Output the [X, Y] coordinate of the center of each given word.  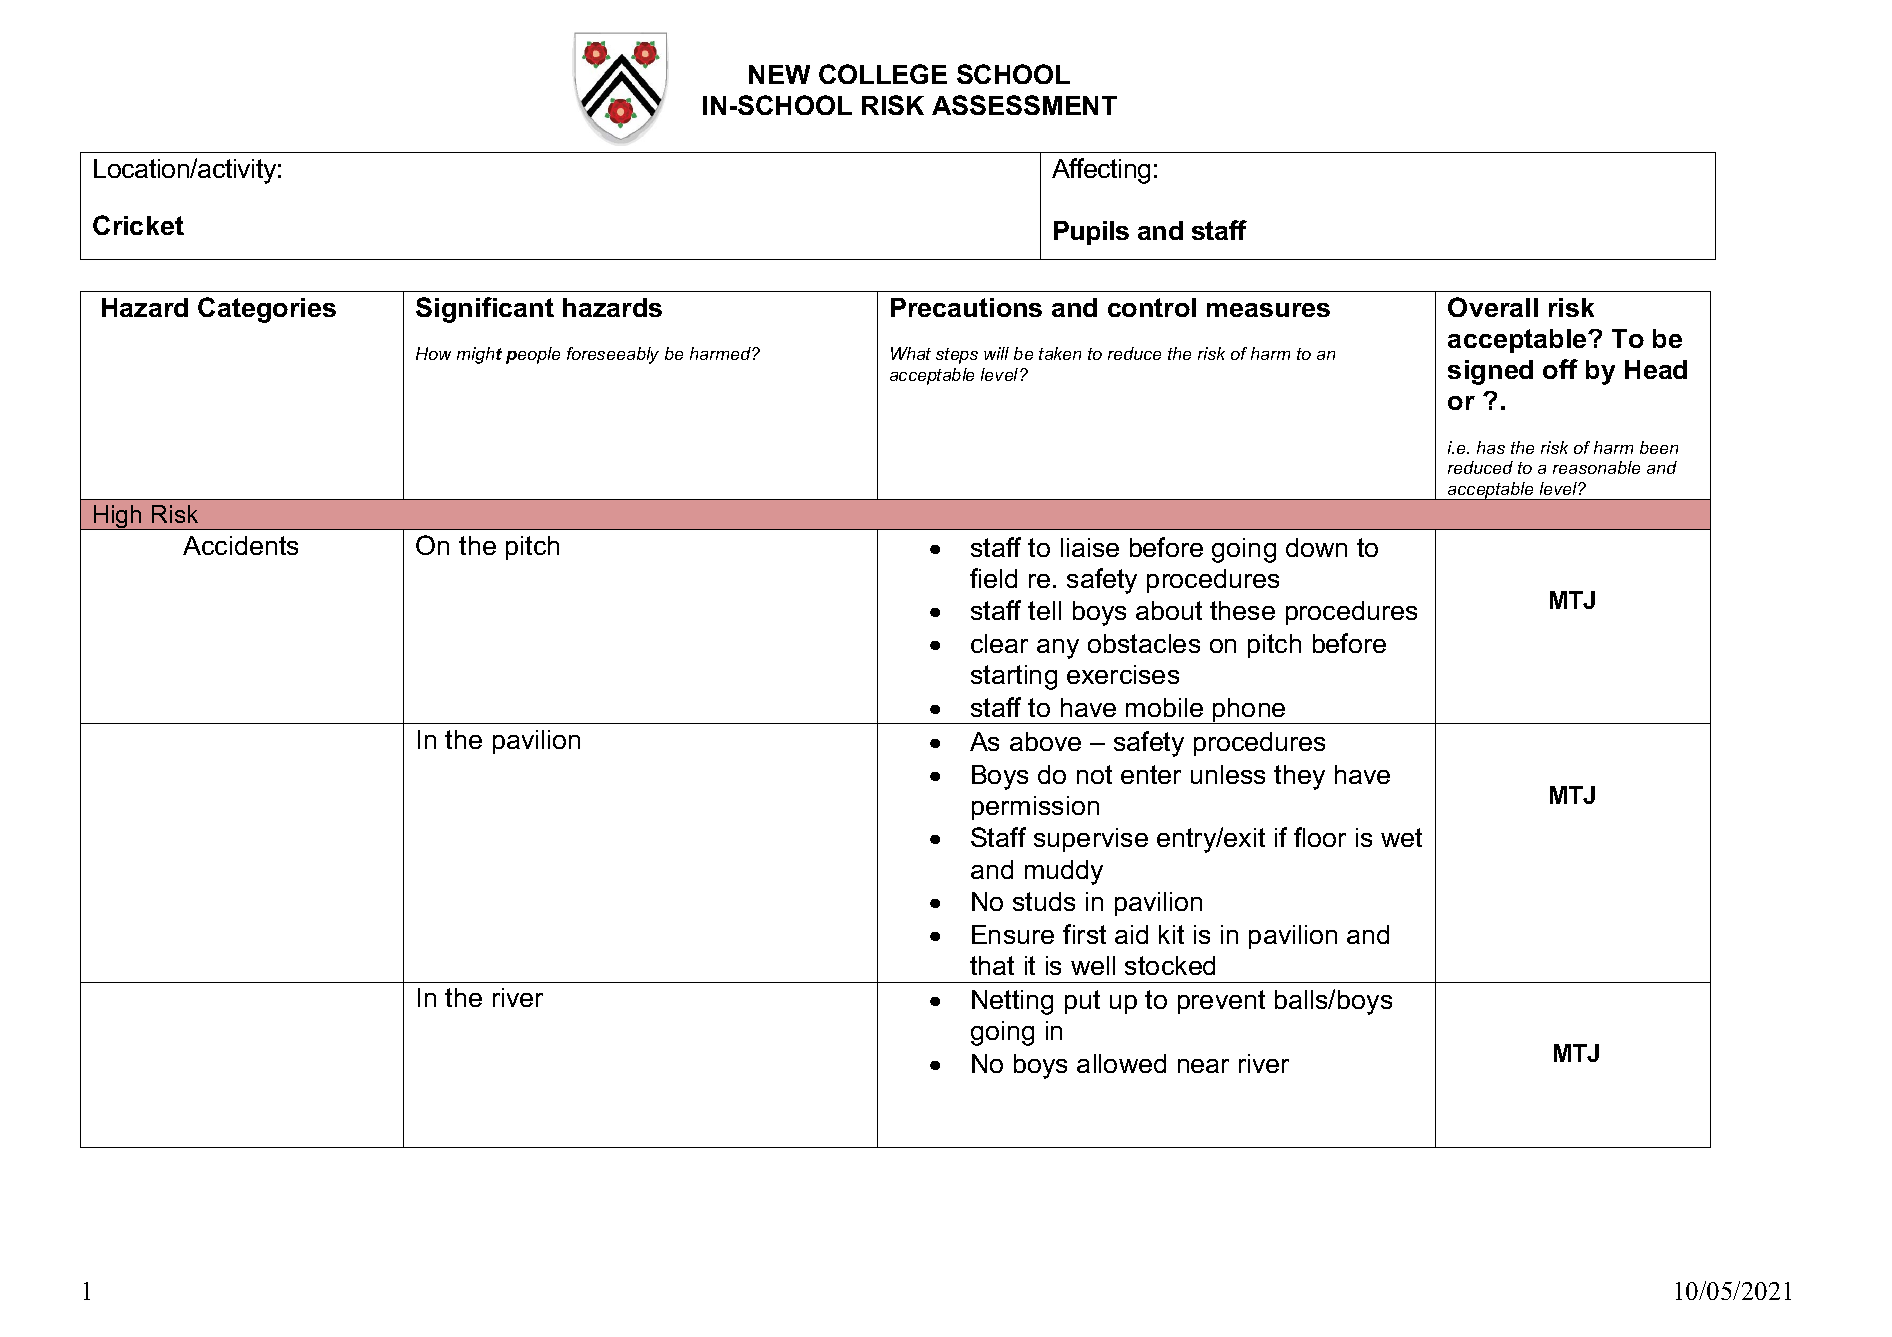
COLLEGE [883, 74]
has [1491, 447]
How [433, 353]
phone [1249, 711]
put [1082, 1002]
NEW [779, 74]
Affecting [1101, 171]
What [911, 353]
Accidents [240, 545]
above [1045, 741]
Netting [1012, 1002]
